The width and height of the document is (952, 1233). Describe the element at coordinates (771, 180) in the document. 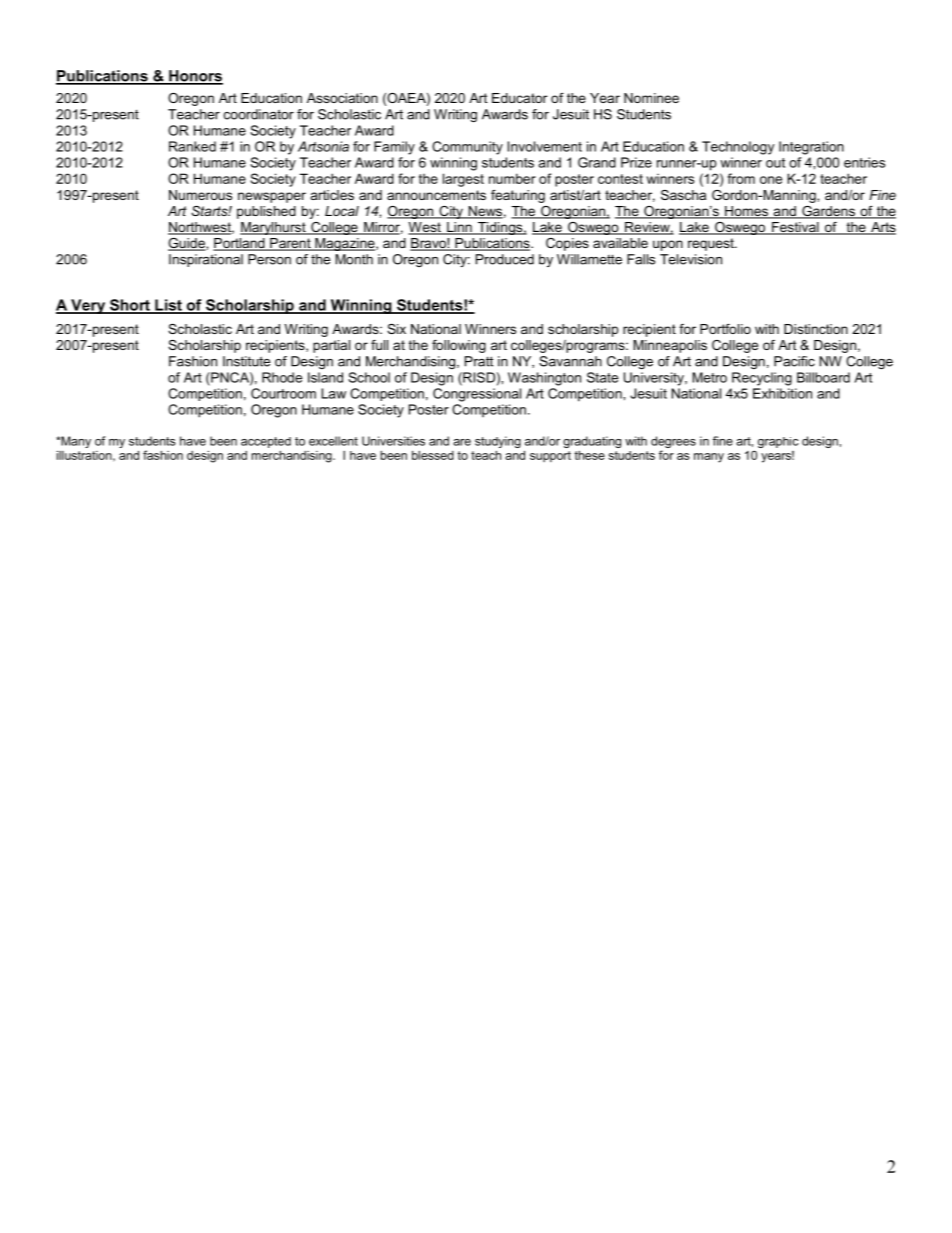

I see `one` at that location.
